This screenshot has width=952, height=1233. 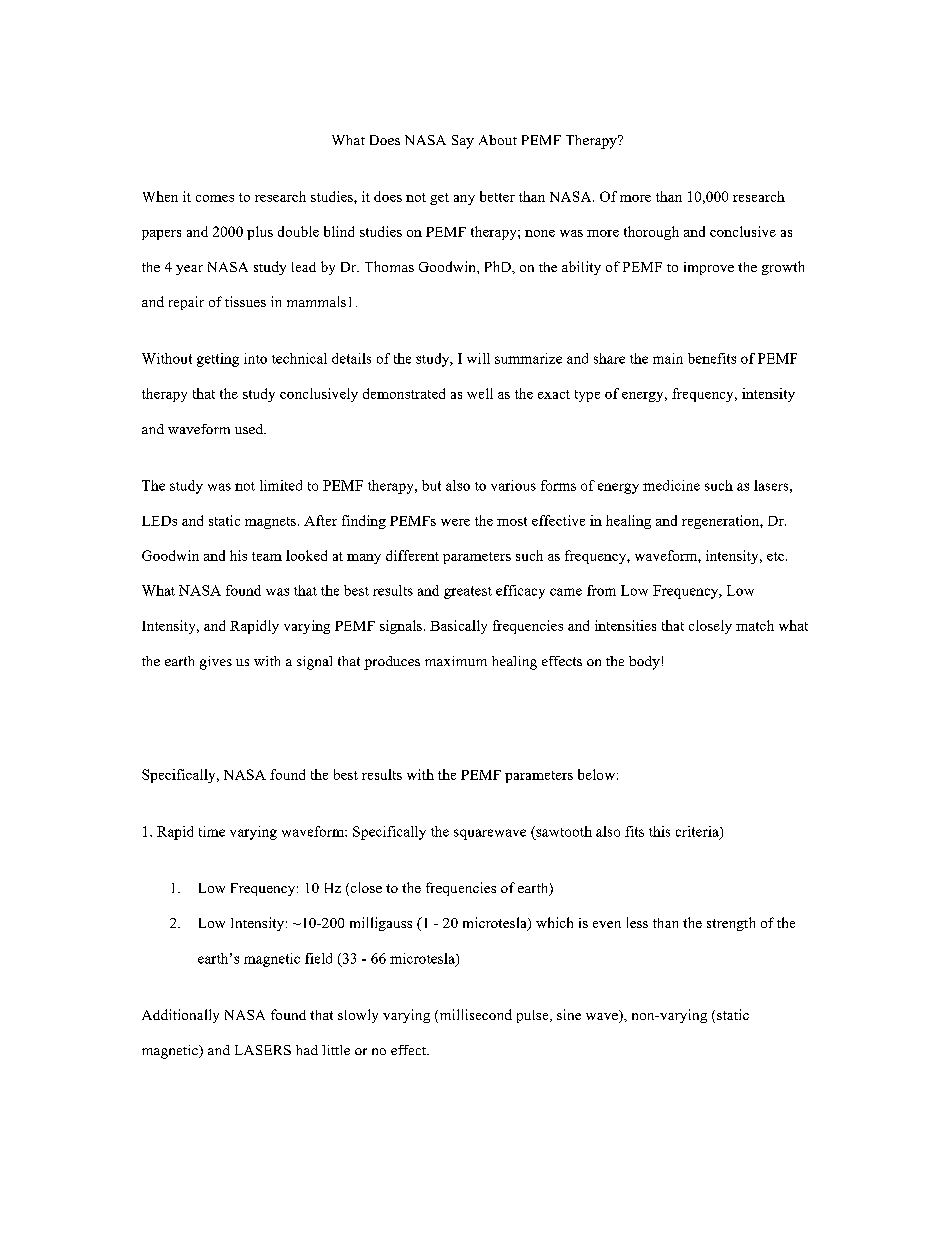 What do you see at coordinates (671, 485) in the screenshot?
I see `medicine` at bounding box center [671, 485].
